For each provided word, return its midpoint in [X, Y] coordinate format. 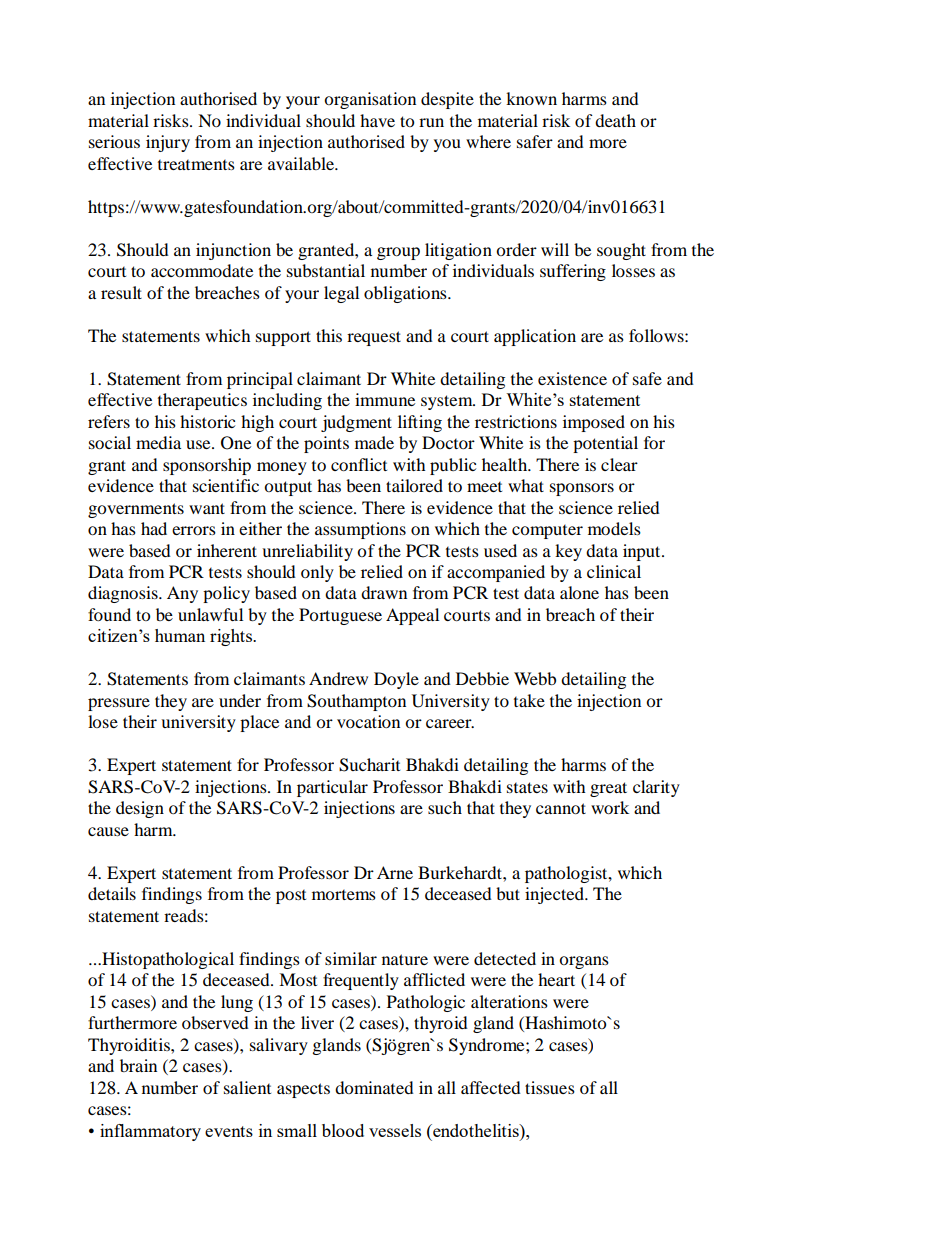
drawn [384, 592]
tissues [550, 1087]
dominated [374, 1087]
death [615, 120]
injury [168, 143]
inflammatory [150, 1132]
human [180, 635]
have [377, 120]
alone [579, 592]
